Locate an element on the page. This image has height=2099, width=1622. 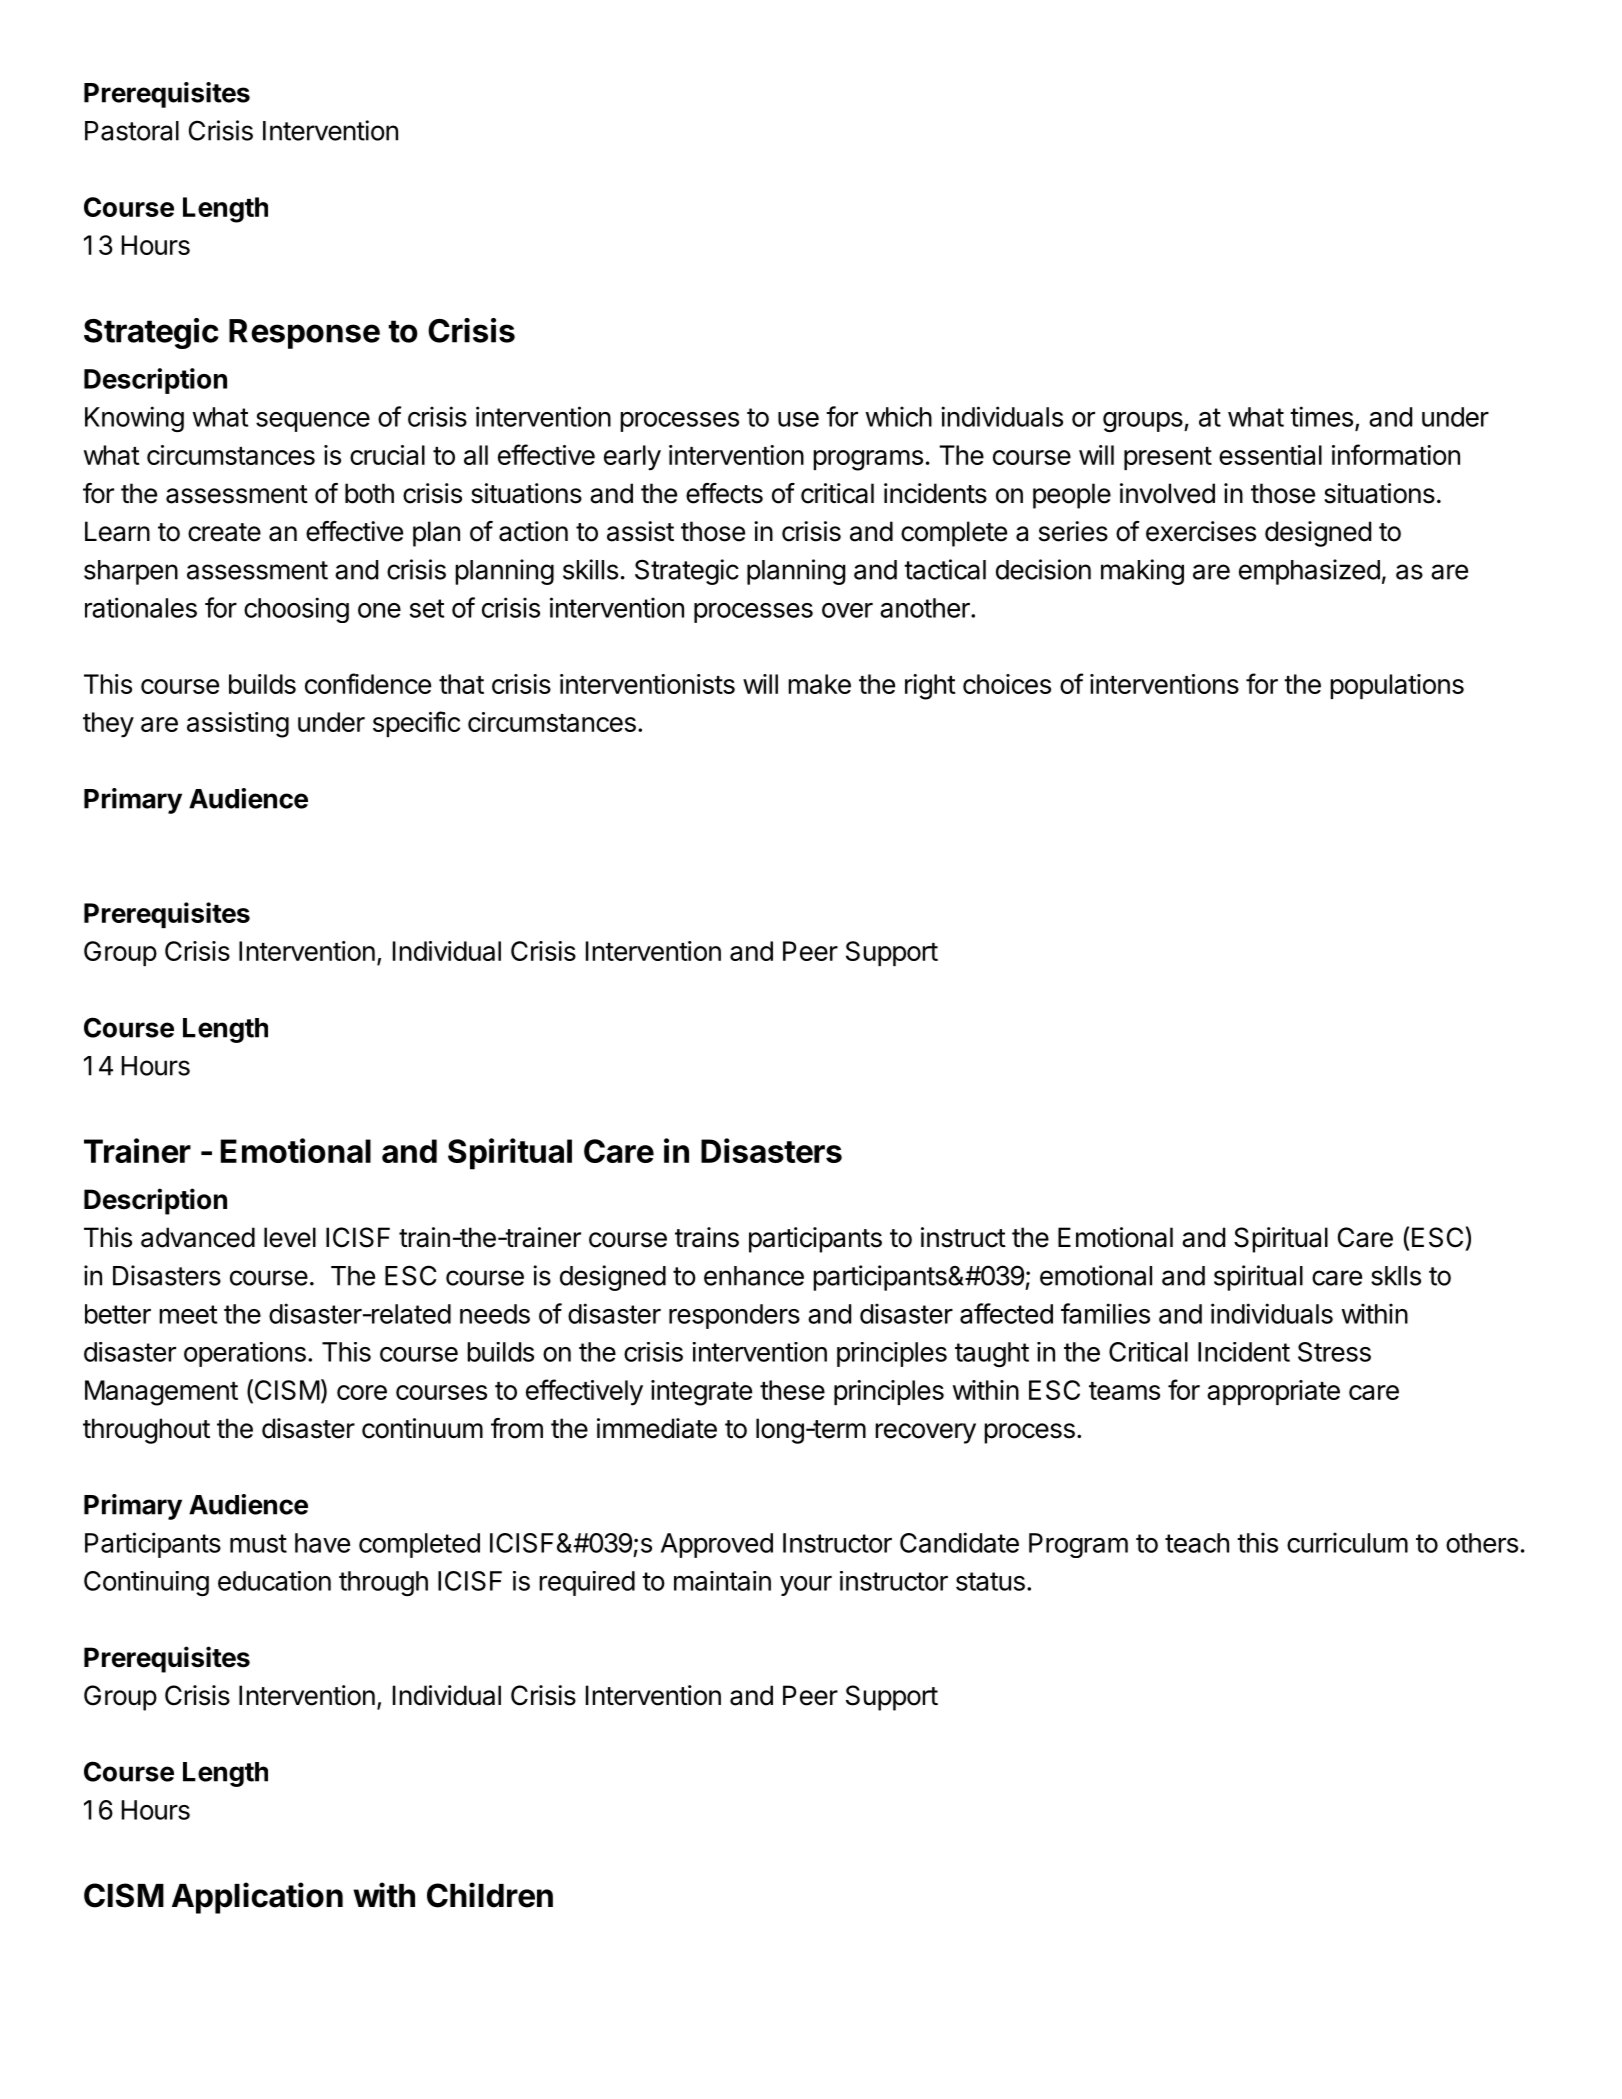
choosing is located at coordinates (296, 610).
